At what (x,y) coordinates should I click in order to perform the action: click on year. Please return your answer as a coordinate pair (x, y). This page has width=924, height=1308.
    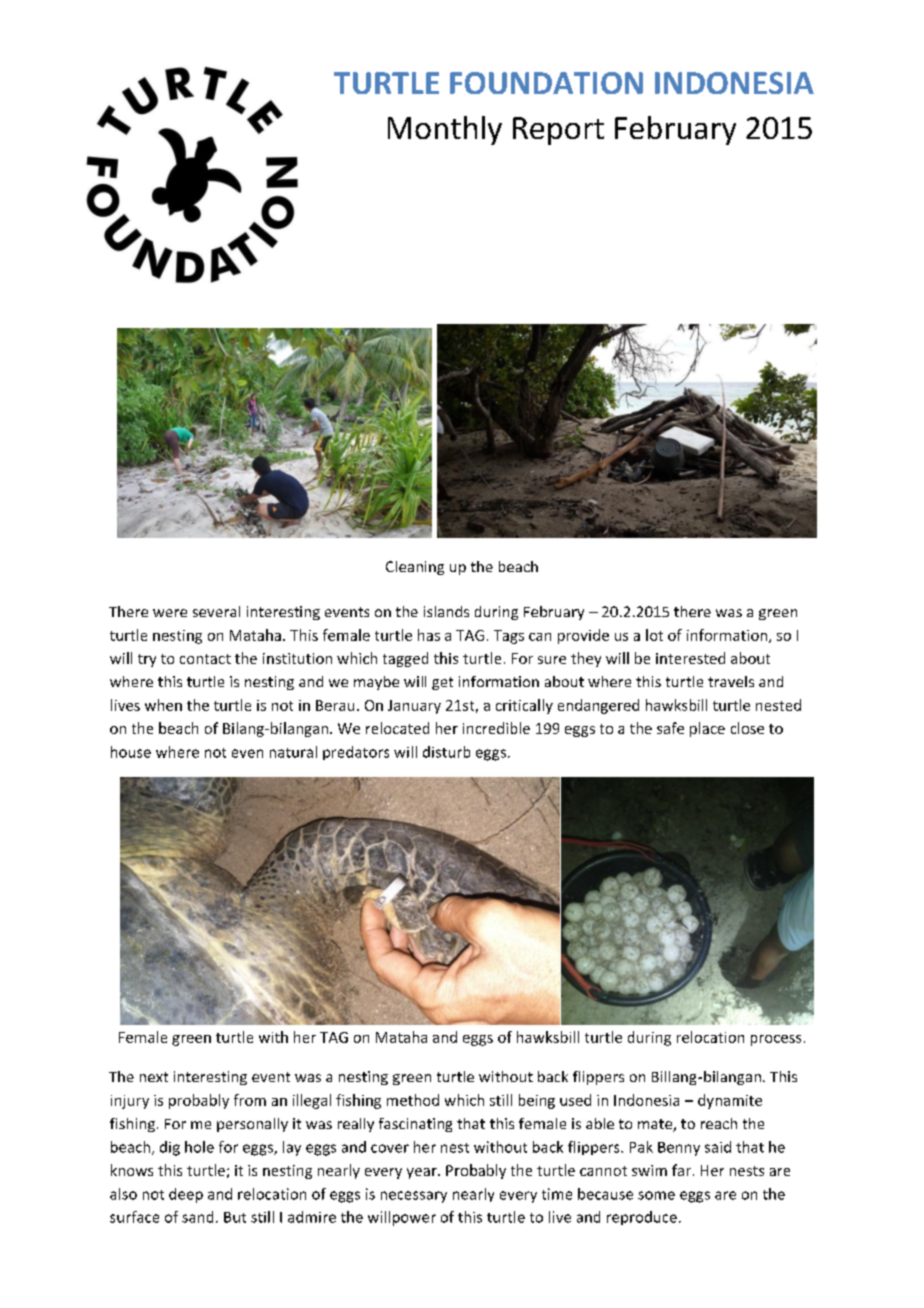
    Looking at the image, I should click on (423, 1173).
